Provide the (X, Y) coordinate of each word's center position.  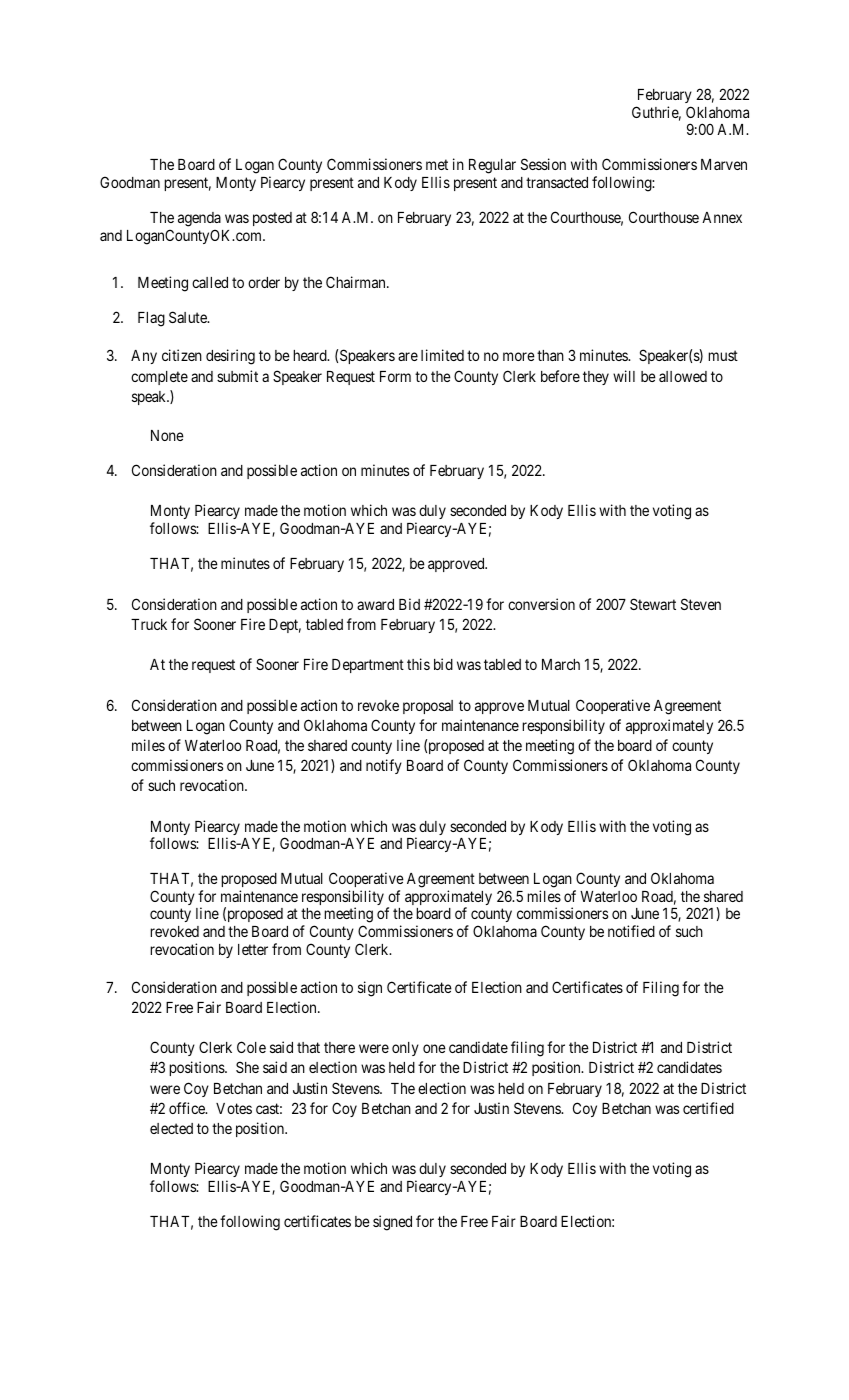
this (418, 664)
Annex (722, 217)
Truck (149, 624)
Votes (234, 1108)
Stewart (653, 604)
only (405, 1049)
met (437, 165)
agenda (199, 219)
